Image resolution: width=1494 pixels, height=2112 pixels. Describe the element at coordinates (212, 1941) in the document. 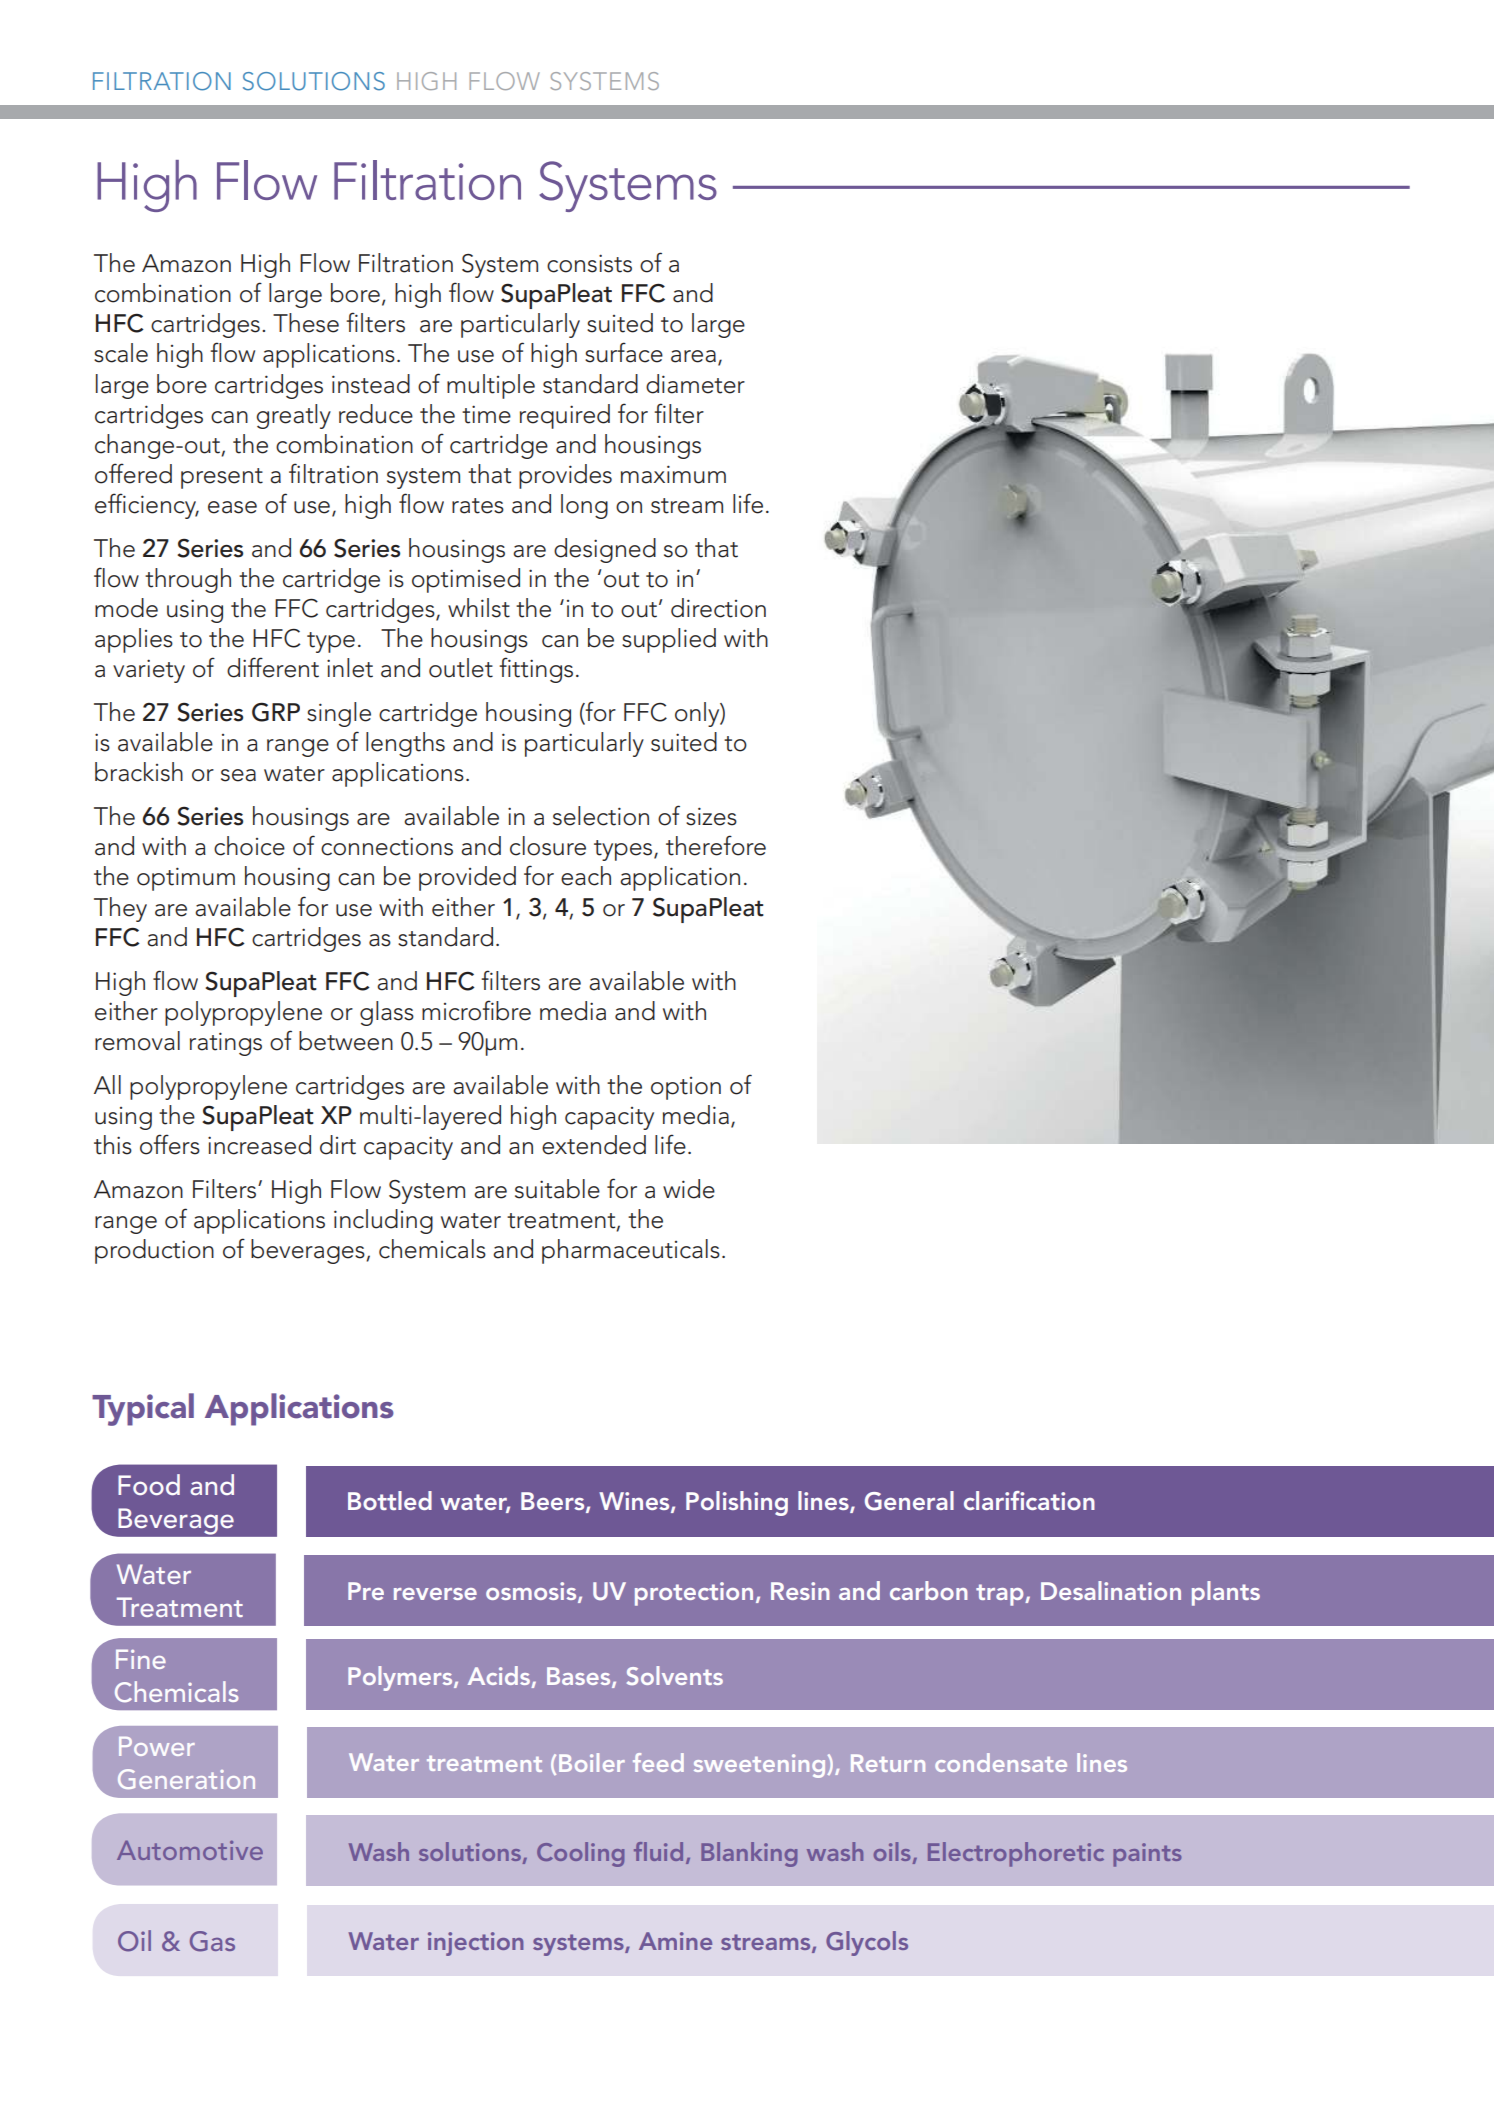

I see `Gas` at that location.
